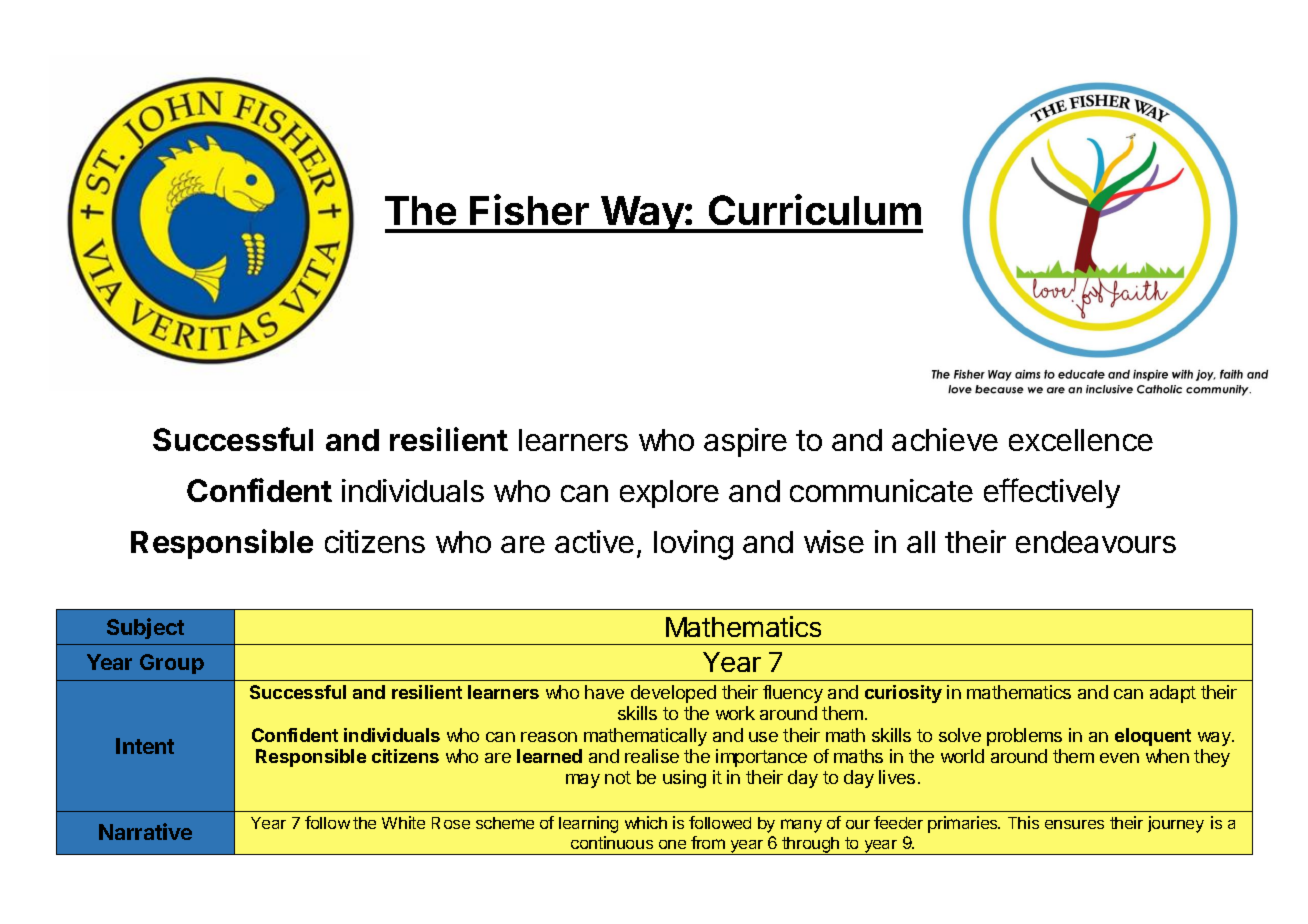  I want to click on explore, so click(669, 494).
